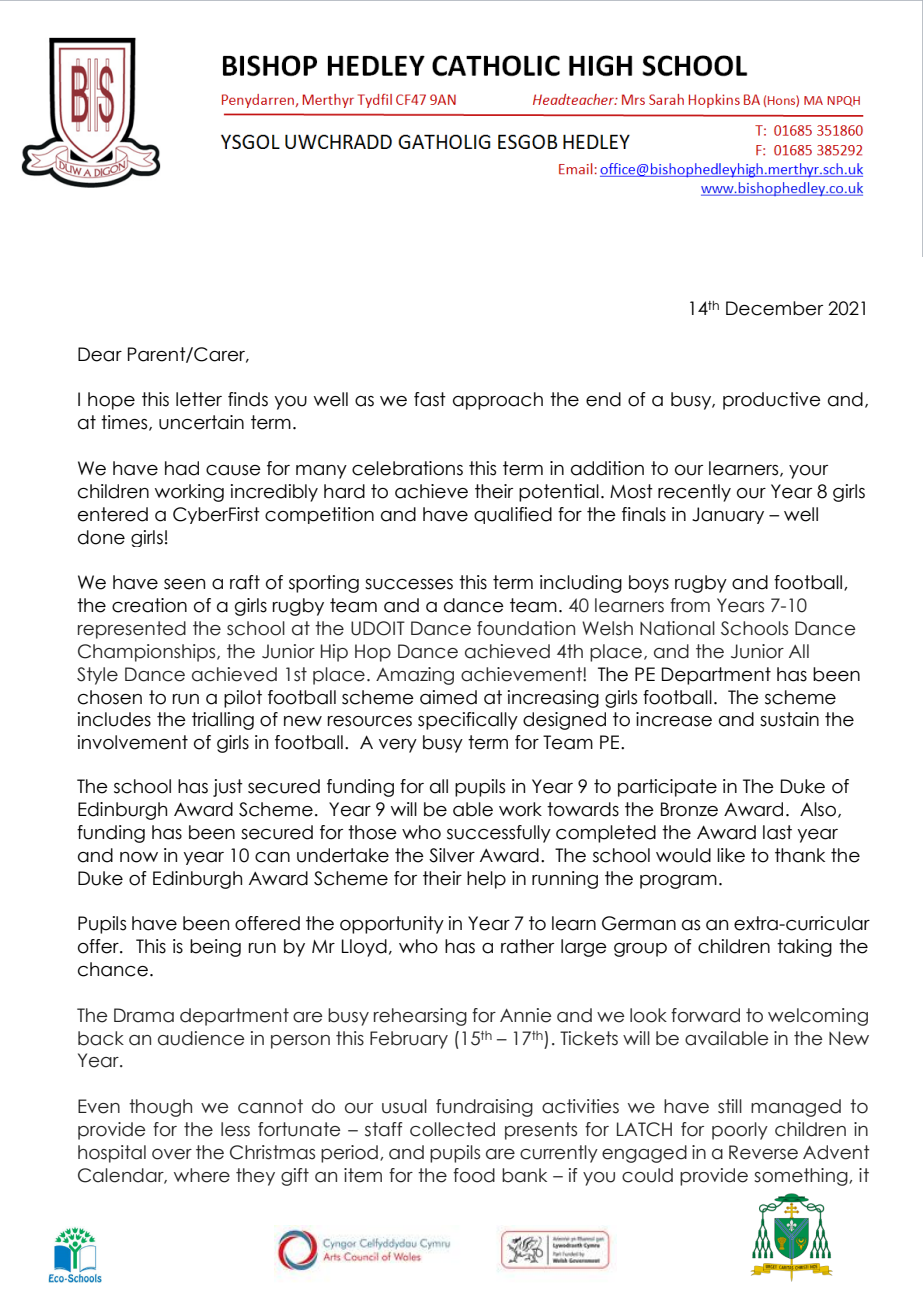 Image resolution: width=924 pixels, height=1308 pixels. What do you see at coordinates (774, 308) in the screenshot?
I see `December` at bounding box center [774, 308].
